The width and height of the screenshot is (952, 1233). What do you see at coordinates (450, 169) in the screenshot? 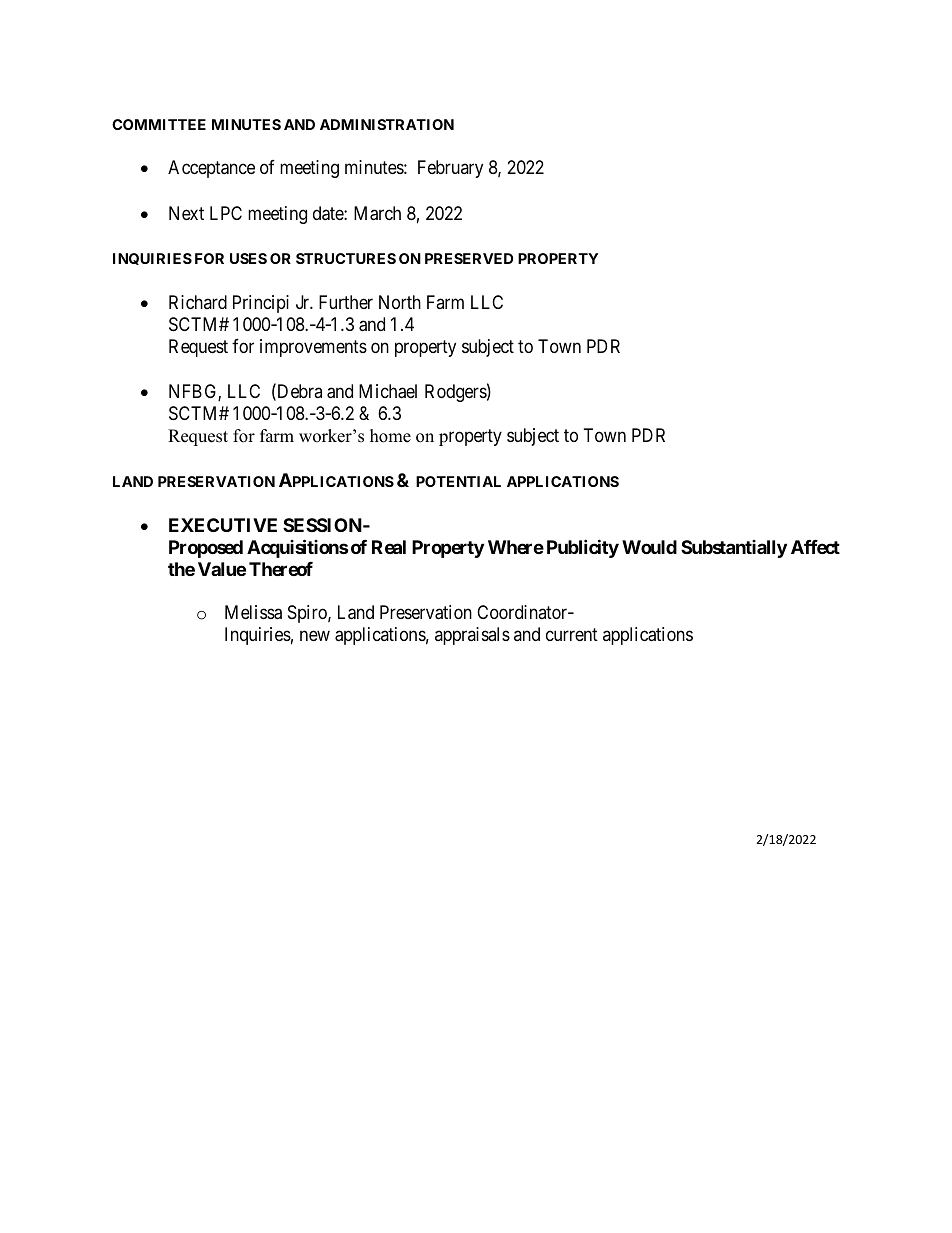
I see `February` at bounding box center [450, 169].
